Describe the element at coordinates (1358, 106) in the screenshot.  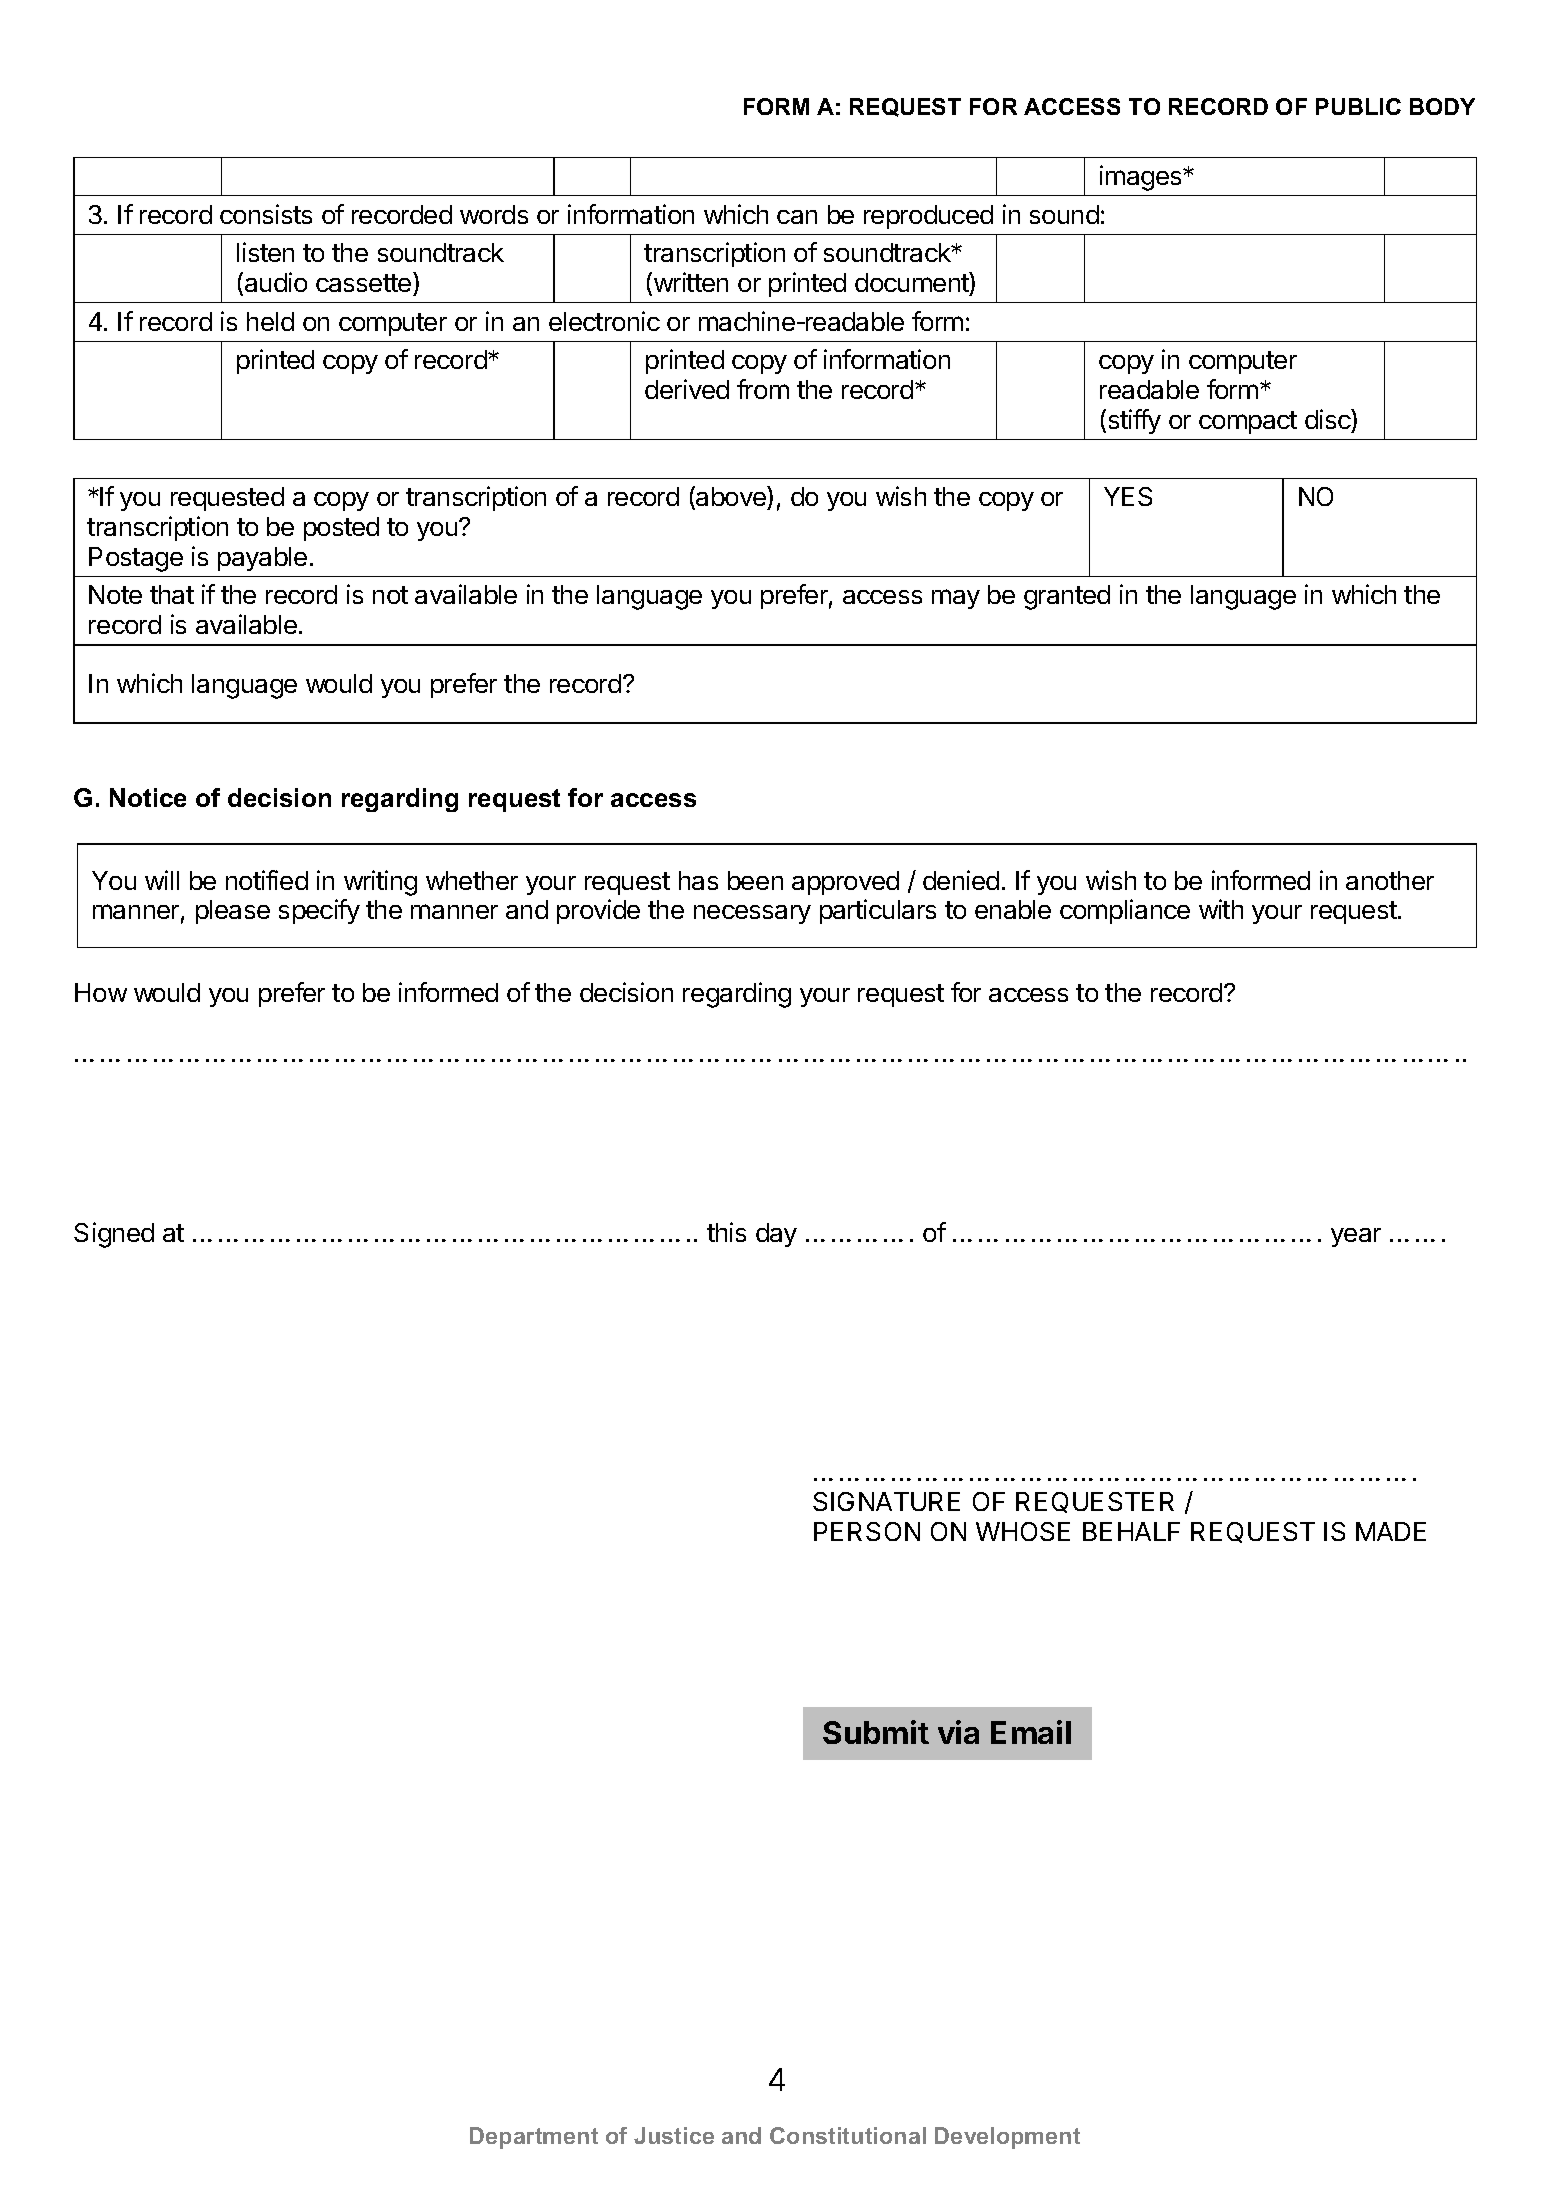
I see `PUBLIC` at that location.
